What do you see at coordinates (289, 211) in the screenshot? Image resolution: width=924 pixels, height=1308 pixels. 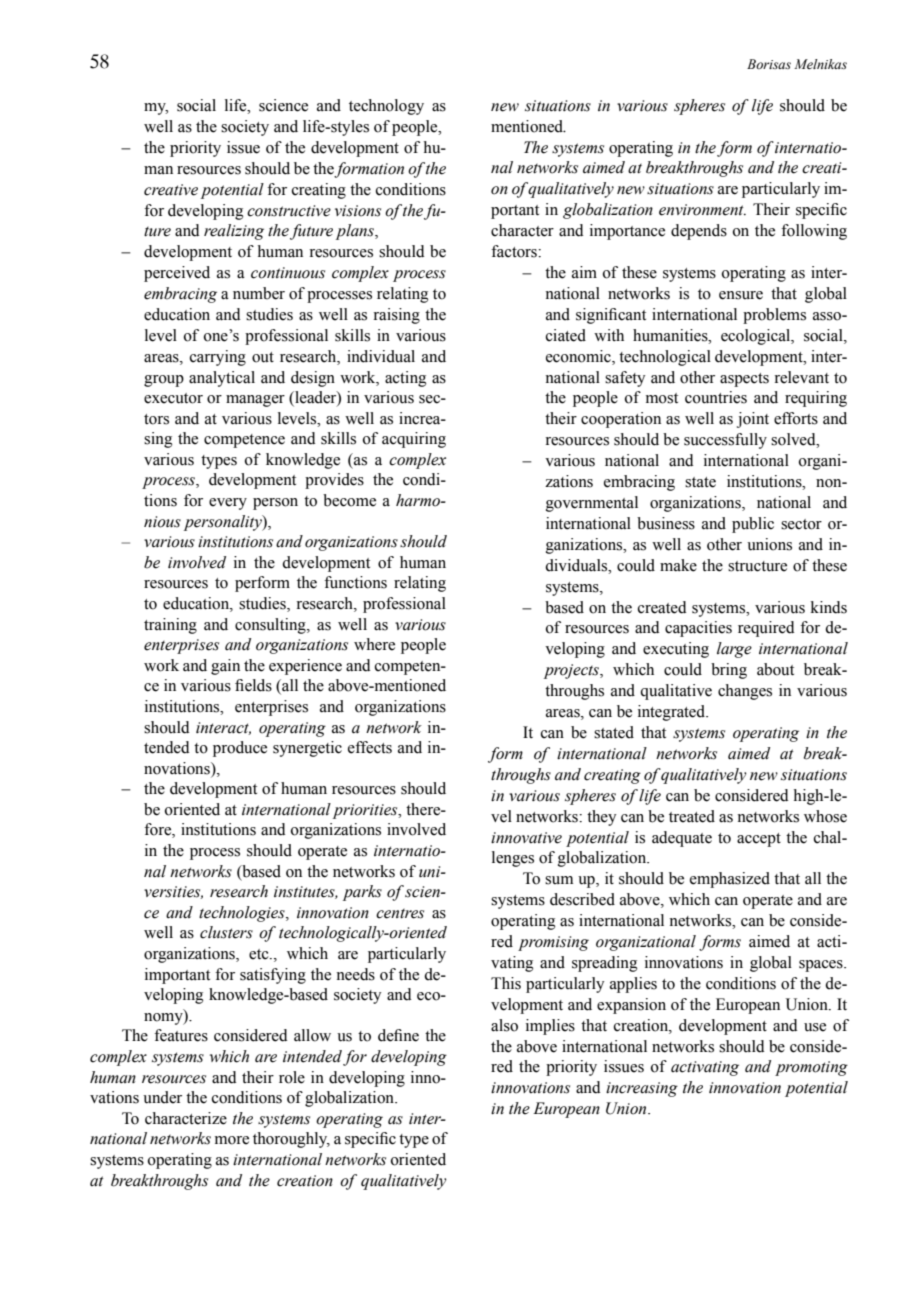 I see `constructive` at bounding box center [289, 211].
